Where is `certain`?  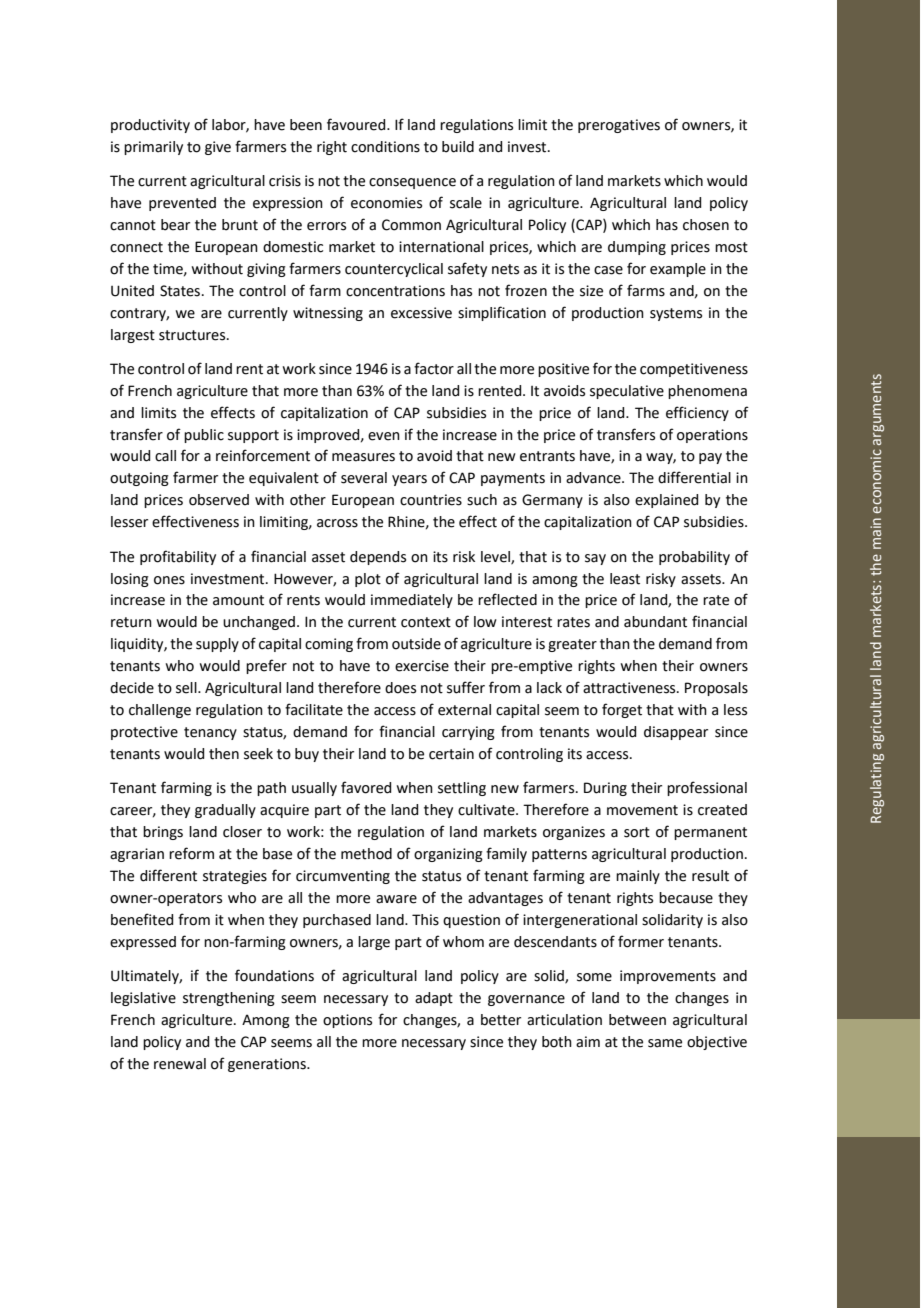 certain is located at coordinates (451, 754).
